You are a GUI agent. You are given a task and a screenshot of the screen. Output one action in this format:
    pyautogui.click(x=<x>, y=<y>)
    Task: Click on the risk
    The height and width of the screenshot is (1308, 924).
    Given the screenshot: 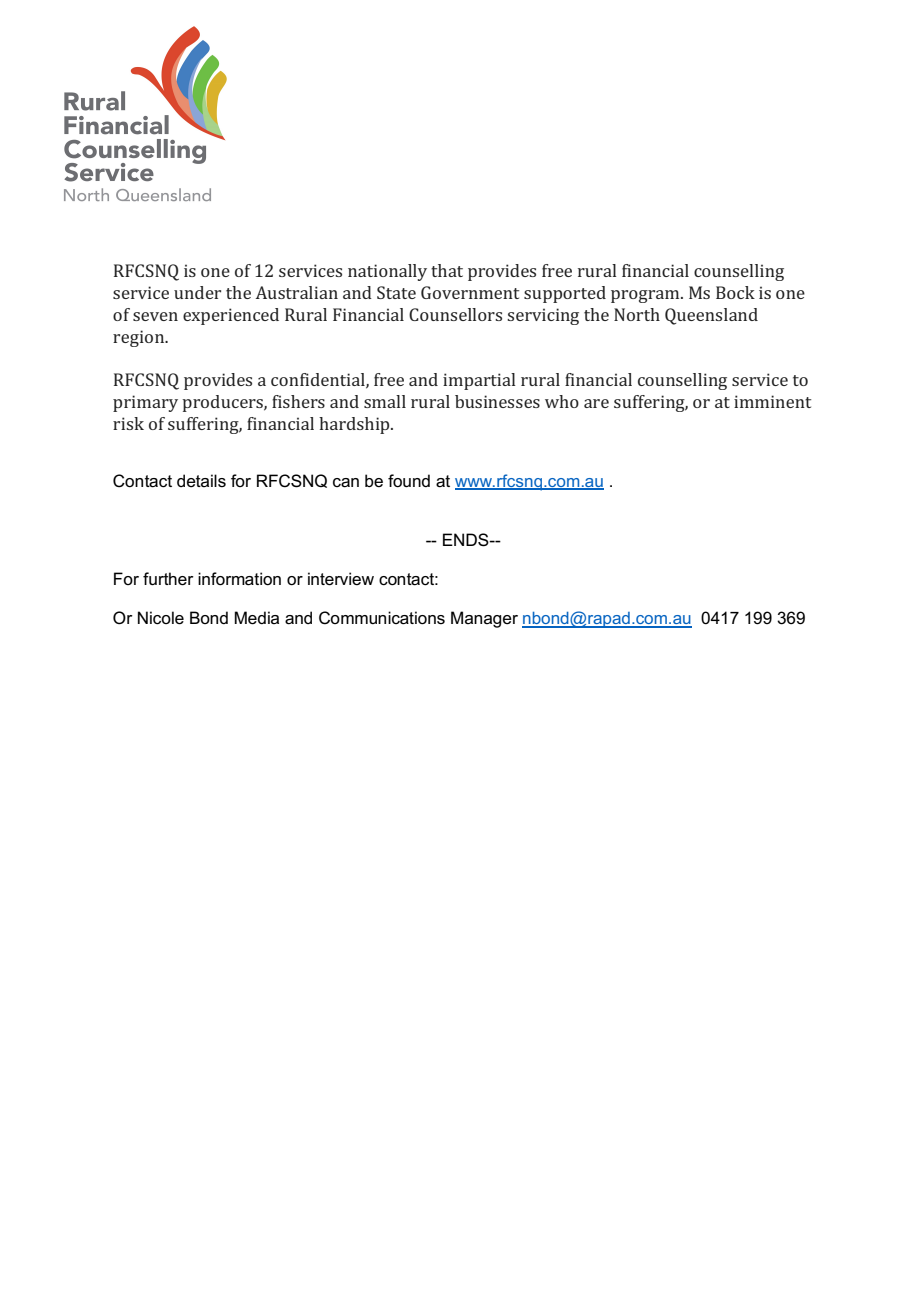 What is the action you would take?
    pyautogui.click(x=128, y=423)
